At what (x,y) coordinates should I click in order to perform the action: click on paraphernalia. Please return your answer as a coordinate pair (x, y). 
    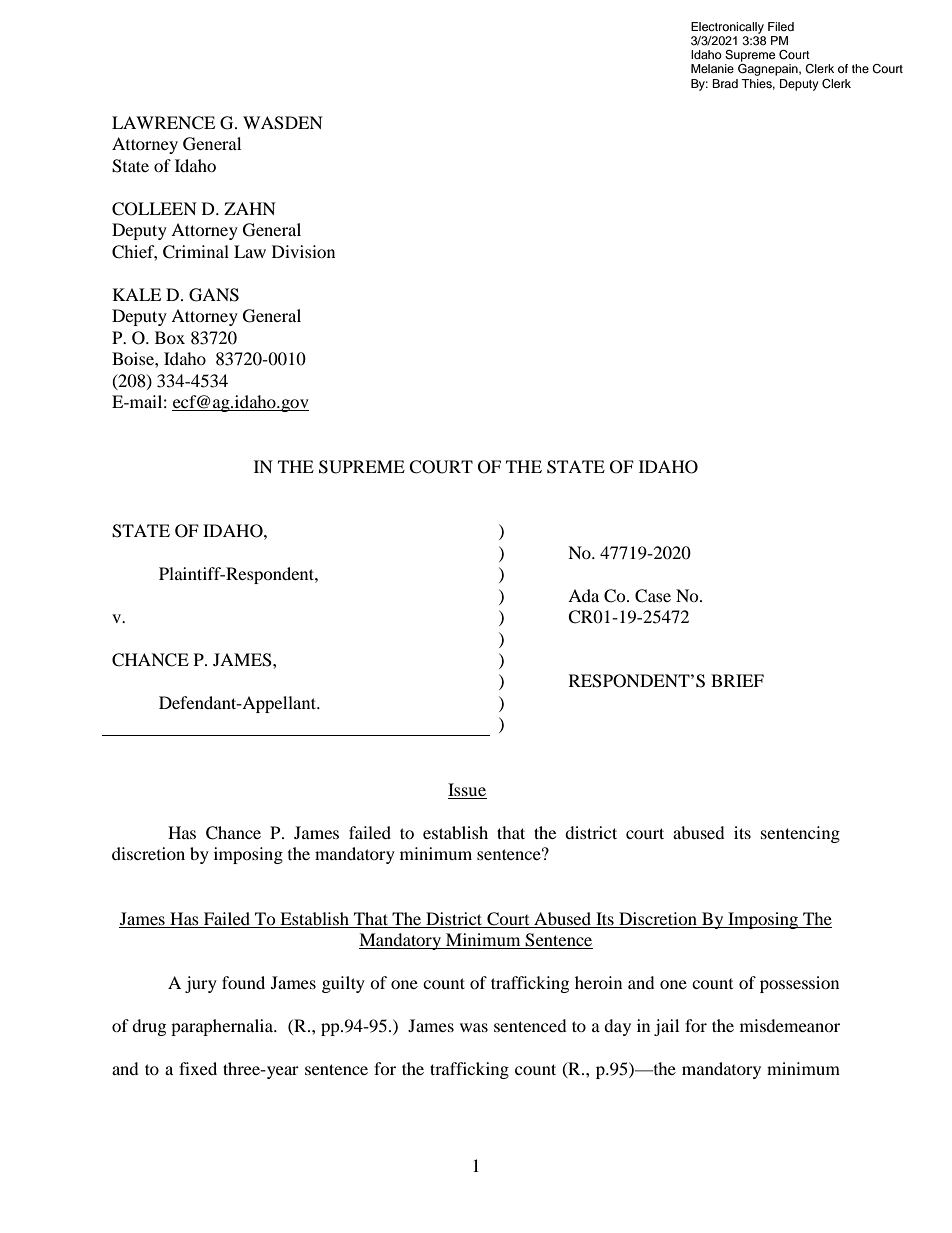
    Looking at the image, I should click on (223, 1027).
